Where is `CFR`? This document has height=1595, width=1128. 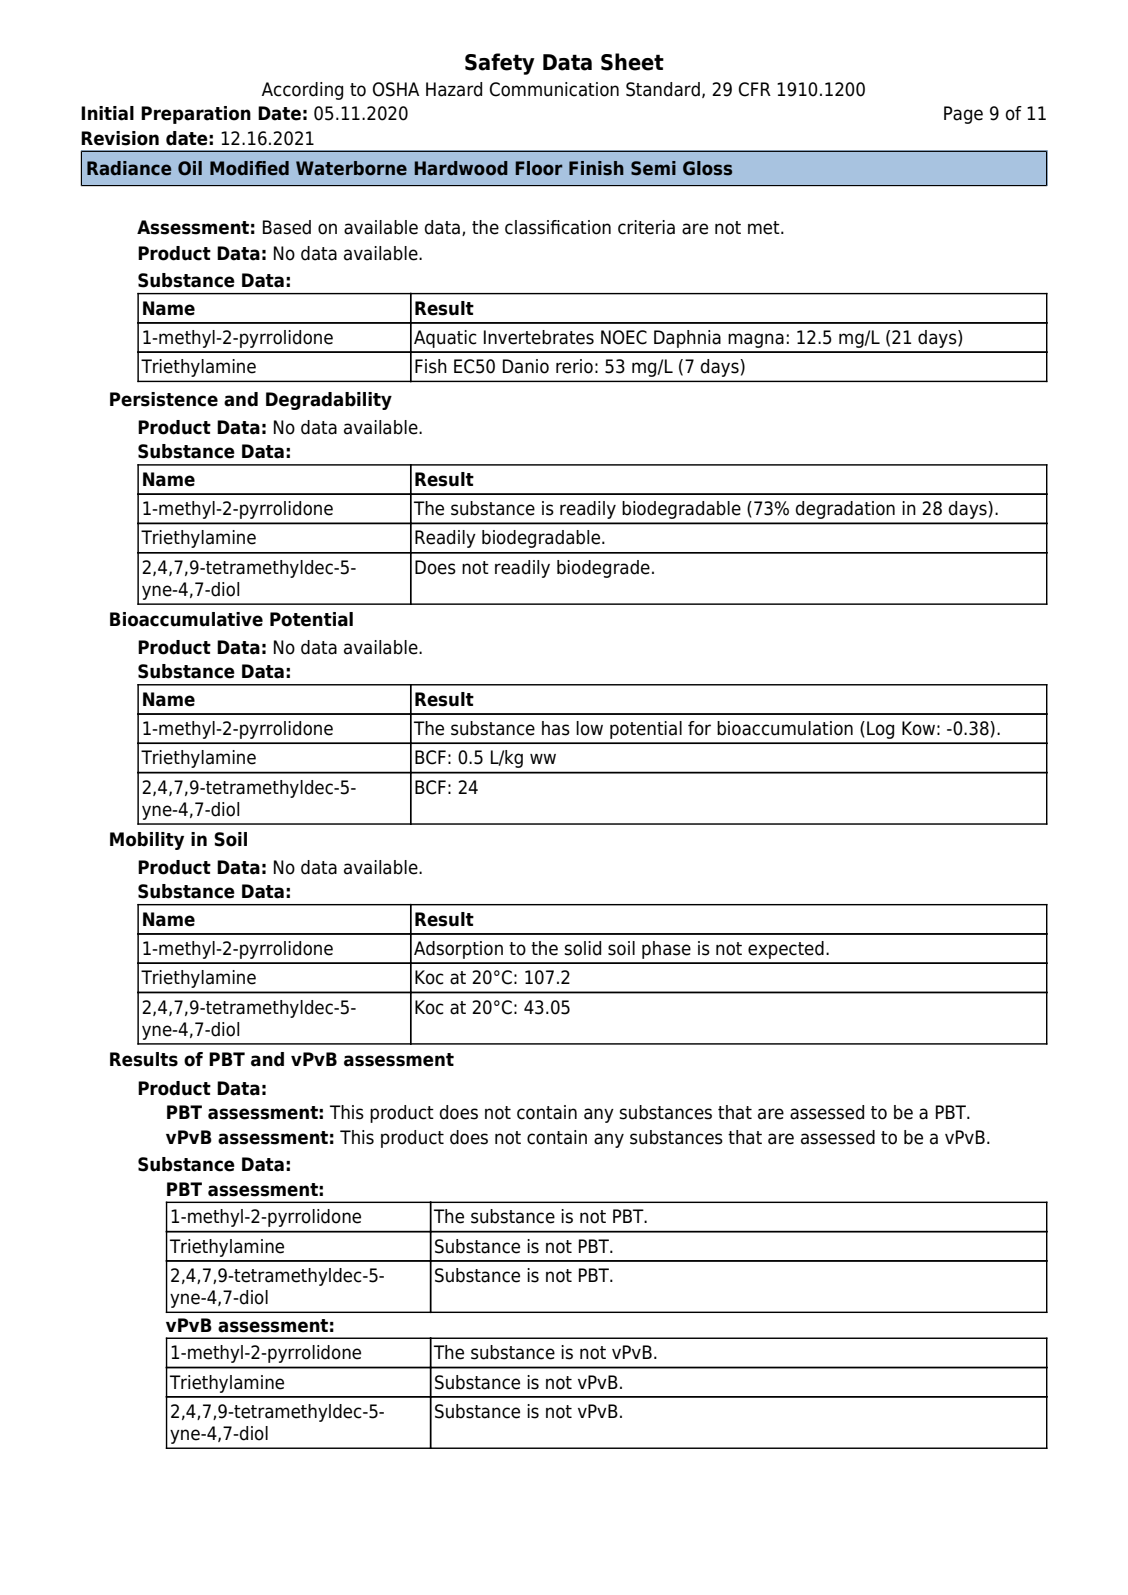 CFR is located at coordinates (755, 89).
